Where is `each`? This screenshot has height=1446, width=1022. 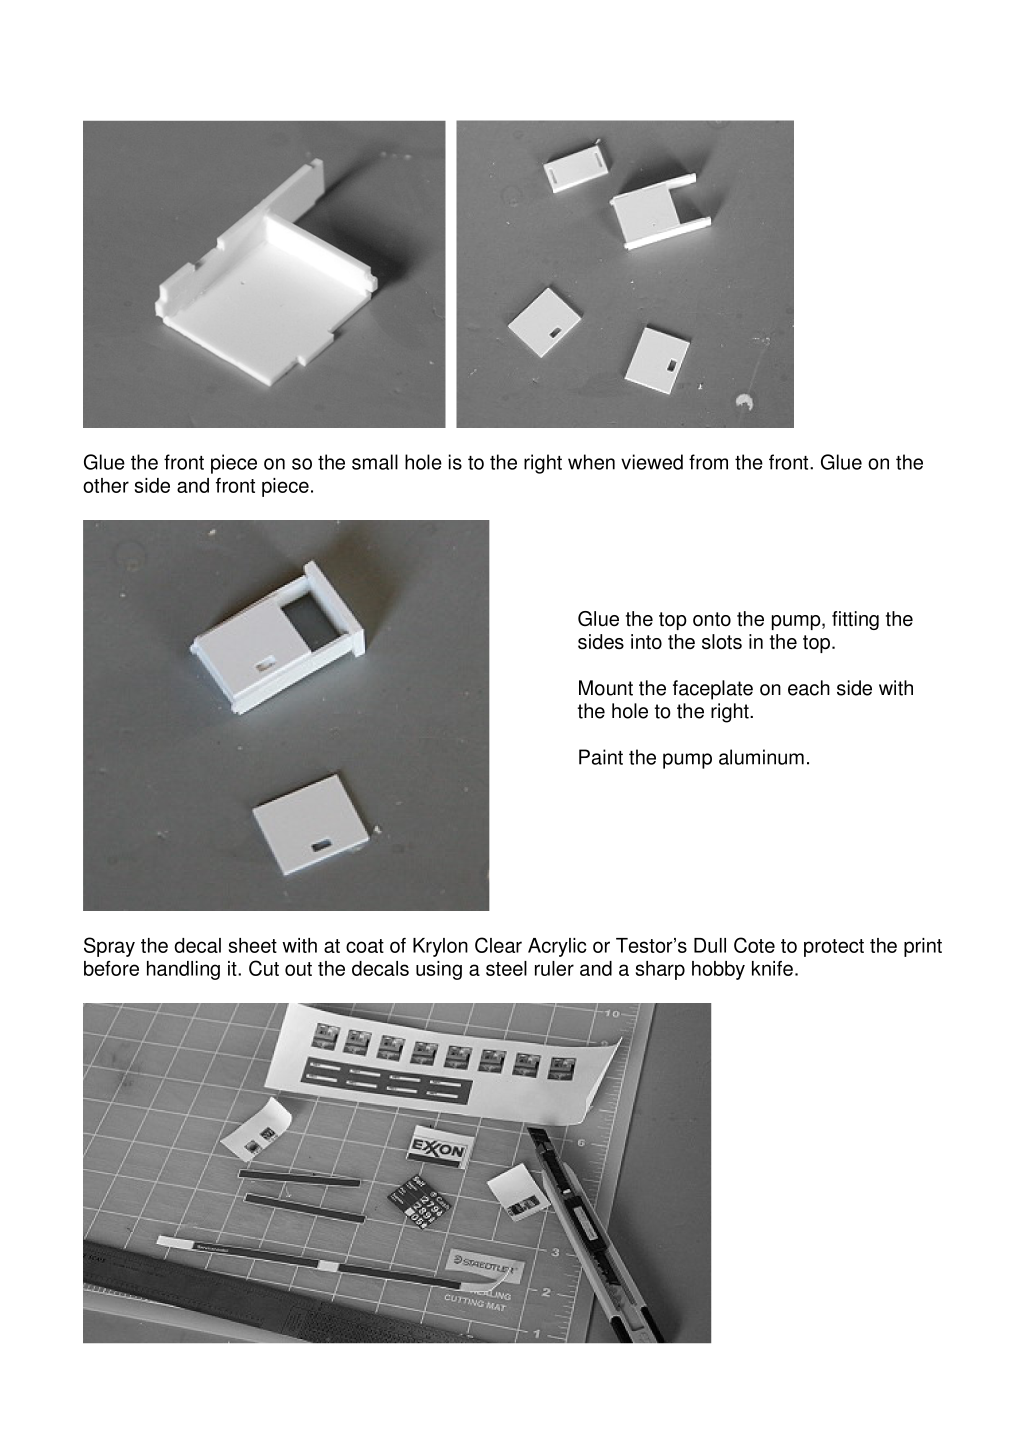 each is located at coordinates (809, 688).
